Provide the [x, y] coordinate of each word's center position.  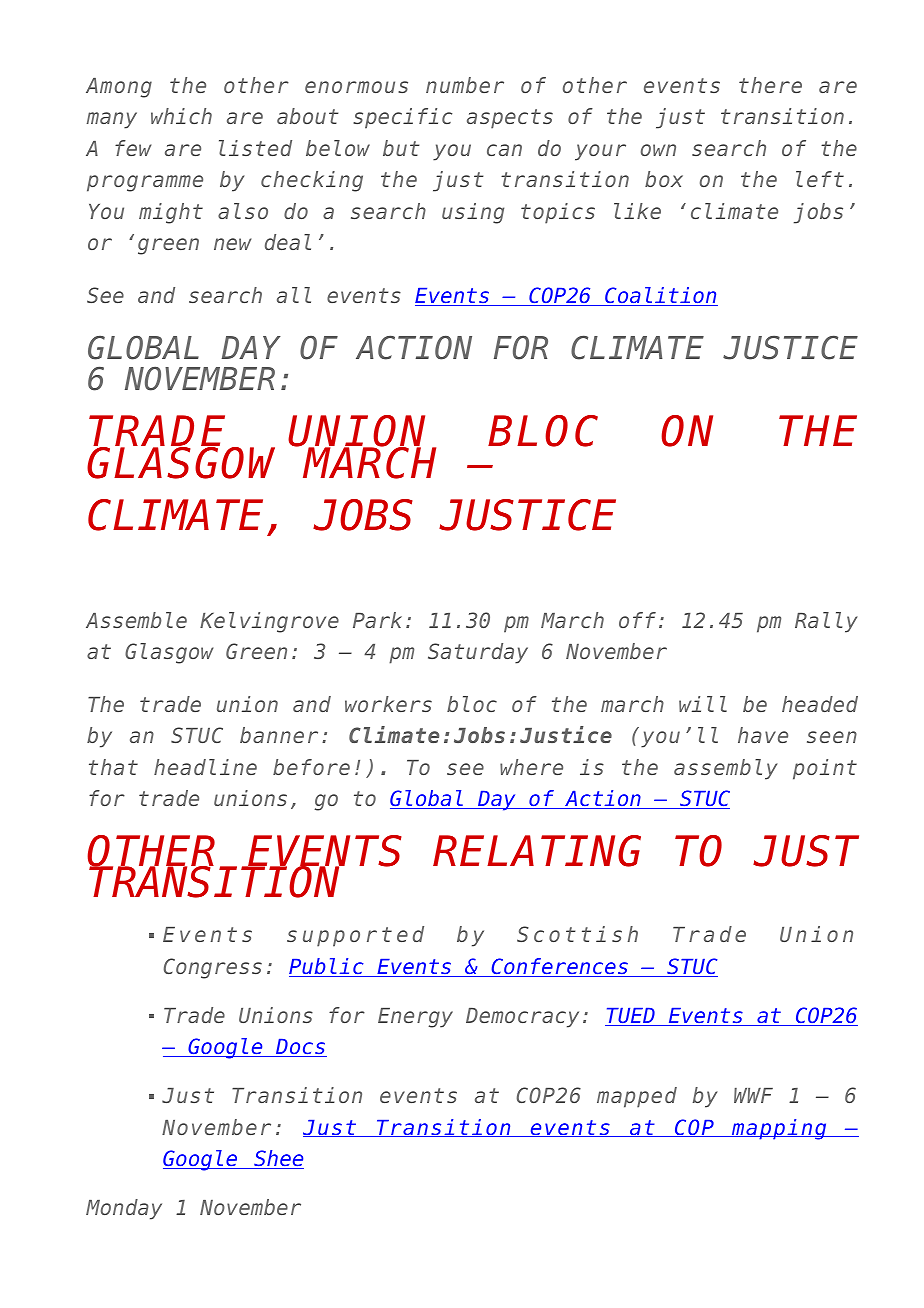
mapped [637, 1097]
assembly [725, 769]
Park [377, 620]
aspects [510, 119]
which [181, 116]
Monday [124, 1209]
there [770, 85]
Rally [826, 622]
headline [205, 767]
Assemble [136, 620]
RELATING [537, 851]
